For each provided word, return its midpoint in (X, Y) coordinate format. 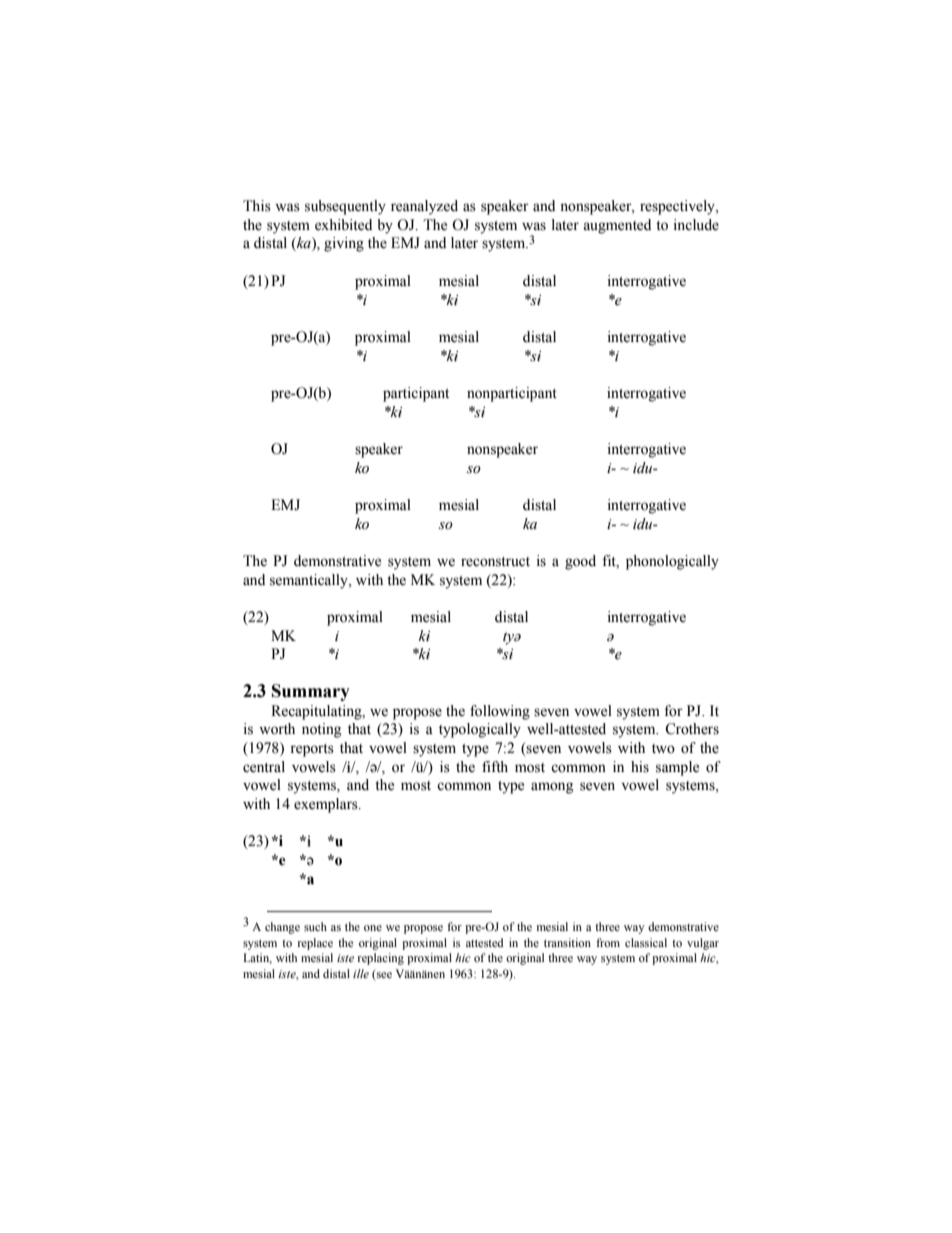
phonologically (672, 562)
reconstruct (495, 562)
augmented (617, 226)
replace (315, 944)
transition (567, 942)
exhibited (343, 225)
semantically (310, 581)
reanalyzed (424, 207)
